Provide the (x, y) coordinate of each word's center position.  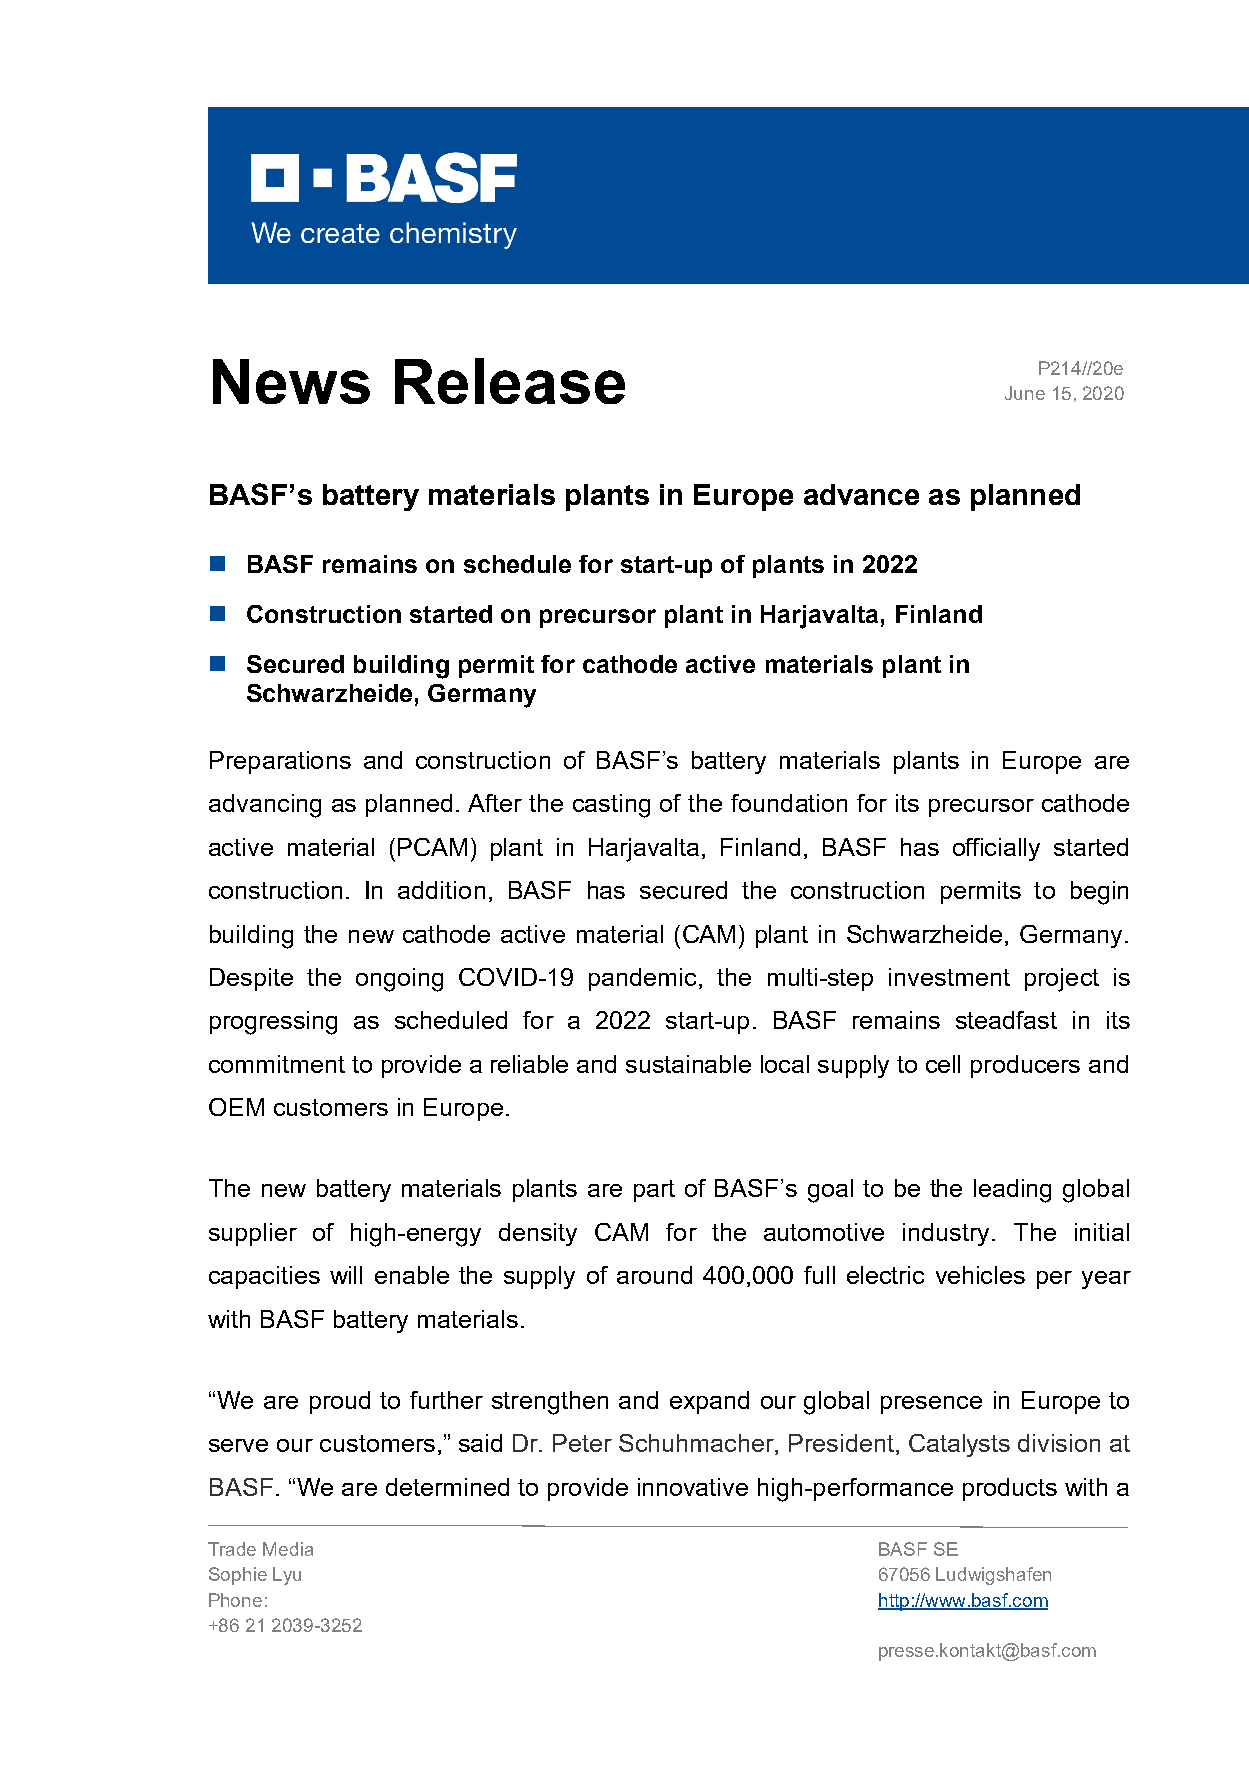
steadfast (1006, 1020)
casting (611, 806)
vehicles (980, 1275)
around (654, 1275)
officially (996, 849)
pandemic (642, 979)
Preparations (280, 762)
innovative (693, 1487)
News (291, 381)
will (346, 1275)
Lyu (287, 1576)
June (1025, 393)
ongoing (399, 980)
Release (510, 381)
